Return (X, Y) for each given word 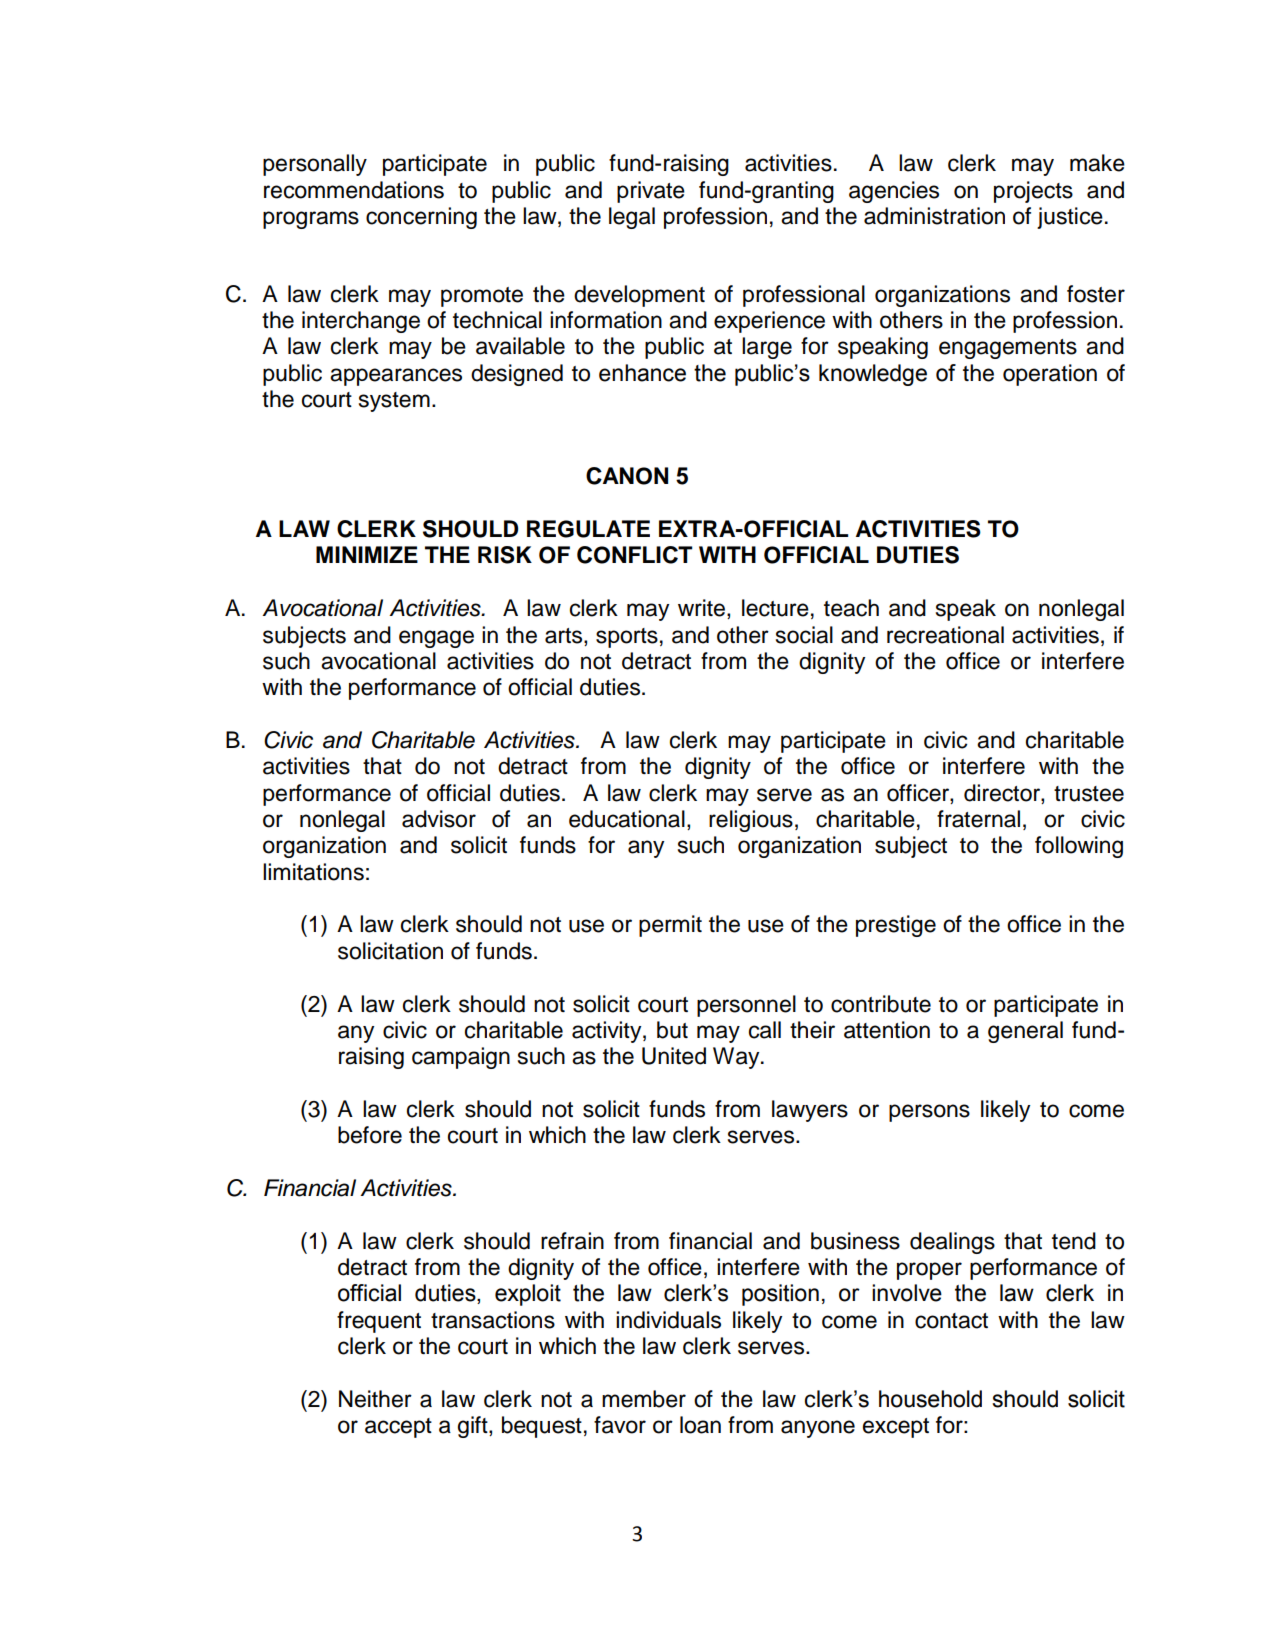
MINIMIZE (367, 554)
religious (751, 821)
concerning (421, 218)
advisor (439, 819)
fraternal (978, 819)
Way (737, 1058)
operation (1050, 375)
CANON (627, 476)
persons (929, 1113)
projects (1033, 192)
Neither (375, 1399)
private (651, 192)
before (370, 1135)
